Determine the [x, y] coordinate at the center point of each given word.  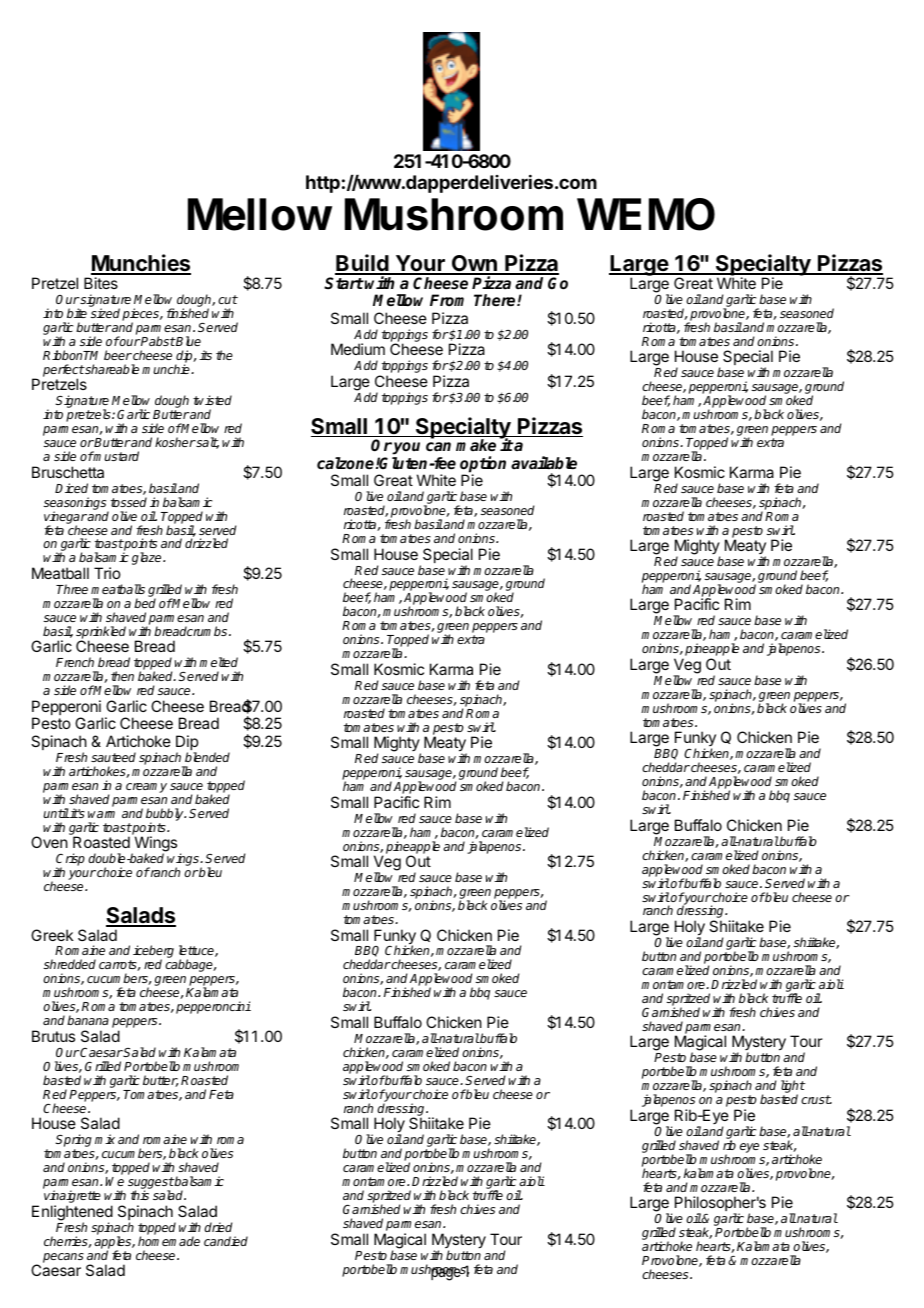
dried [218, 1227]
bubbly [166, 815]
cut [228, 299]
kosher [175, 442]
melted [218, 662]
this [140, 1195]
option [483, 465]
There [496, 300]
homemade [169, 1241]
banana [88, 1020]
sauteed [113, 757]
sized [105, 313]
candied [226, 1241]
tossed [129, 502]
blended [207, 757]
